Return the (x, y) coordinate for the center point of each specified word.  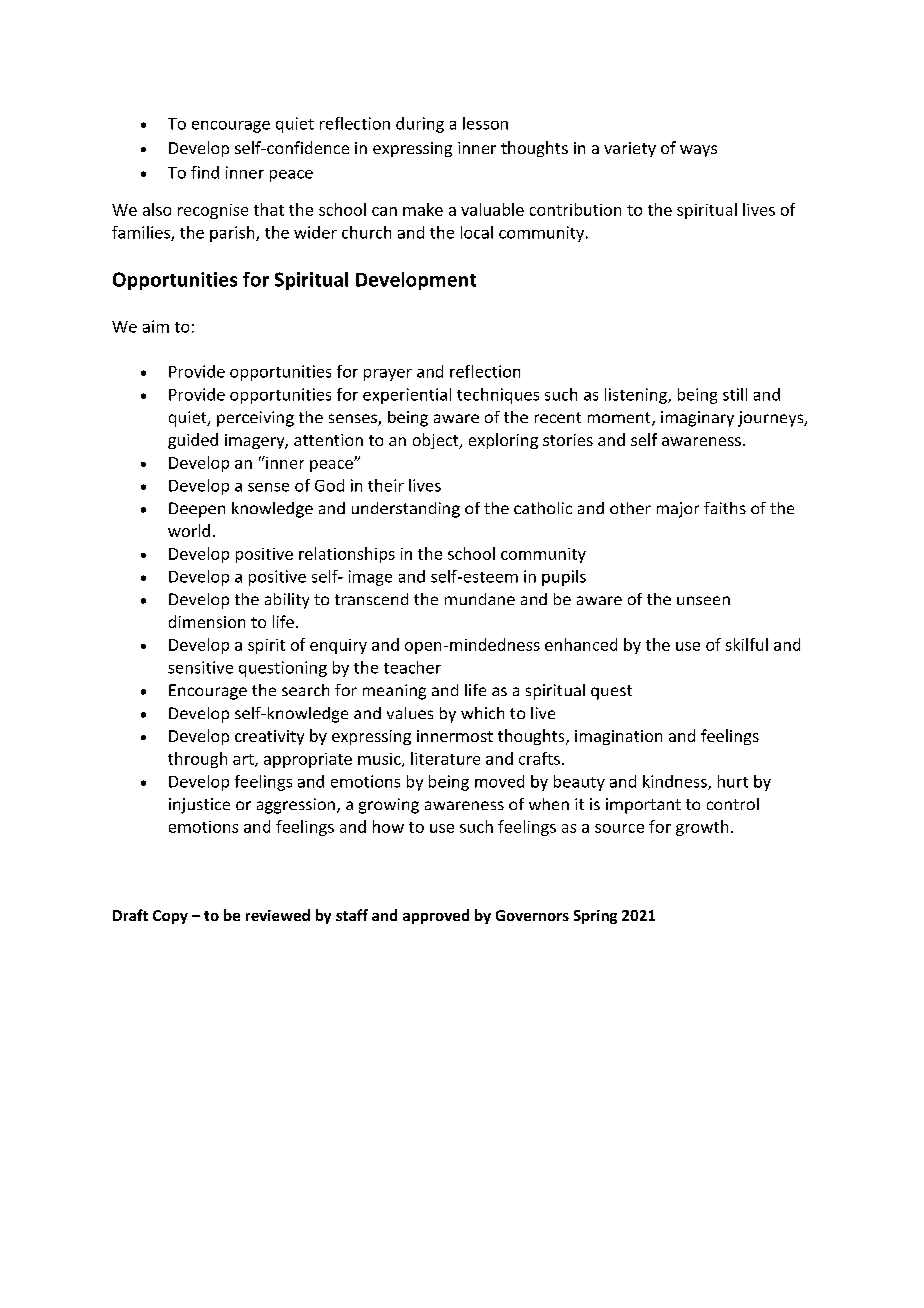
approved (436, 916)
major (678, 510)
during (420, 125)
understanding (406, 510)
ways (698, 151)
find (205, 172)
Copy (170, 917)
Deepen (197, 510)
